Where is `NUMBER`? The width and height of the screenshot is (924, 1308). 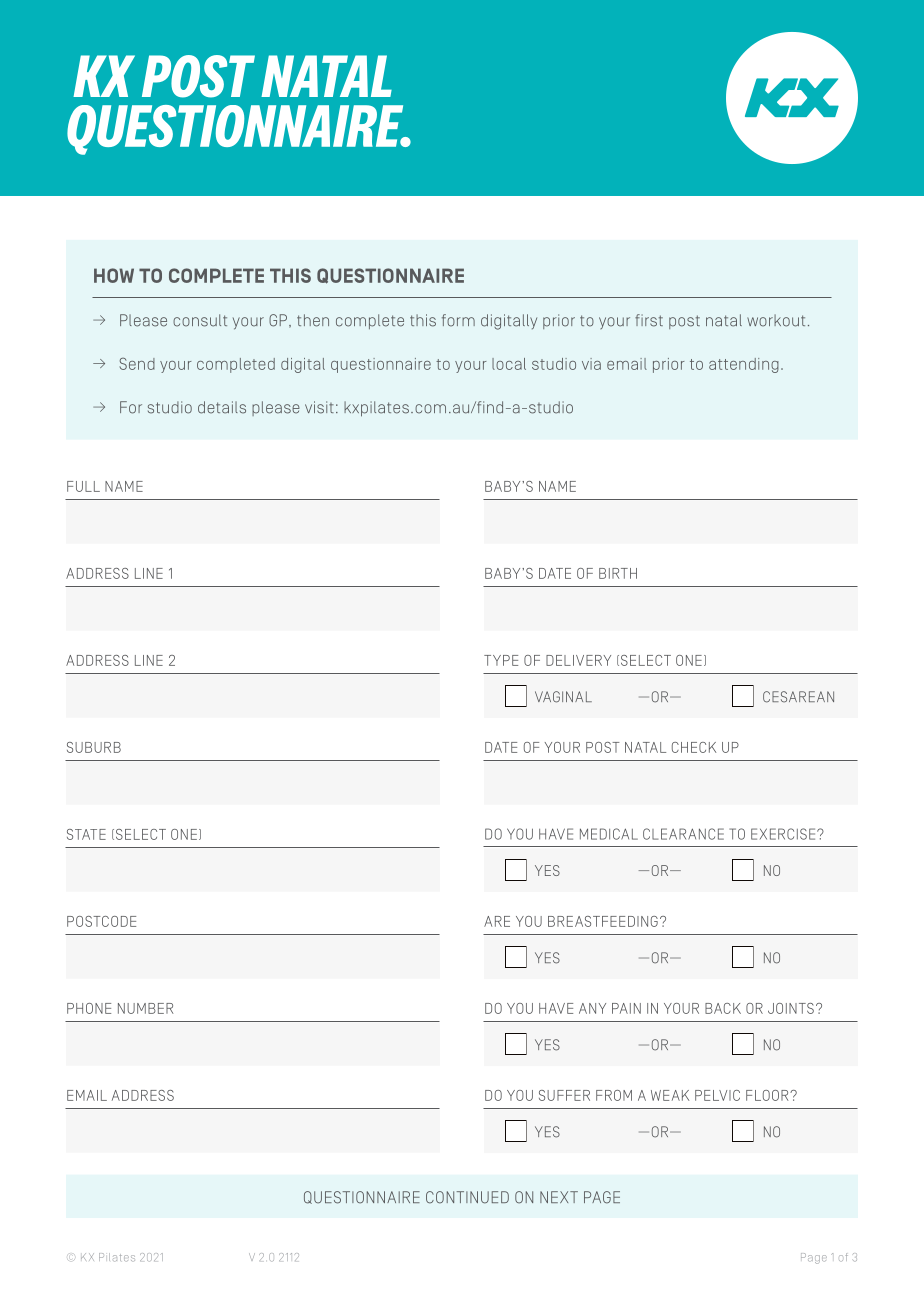 NUMBER is located at coordinates (145, 1008).
